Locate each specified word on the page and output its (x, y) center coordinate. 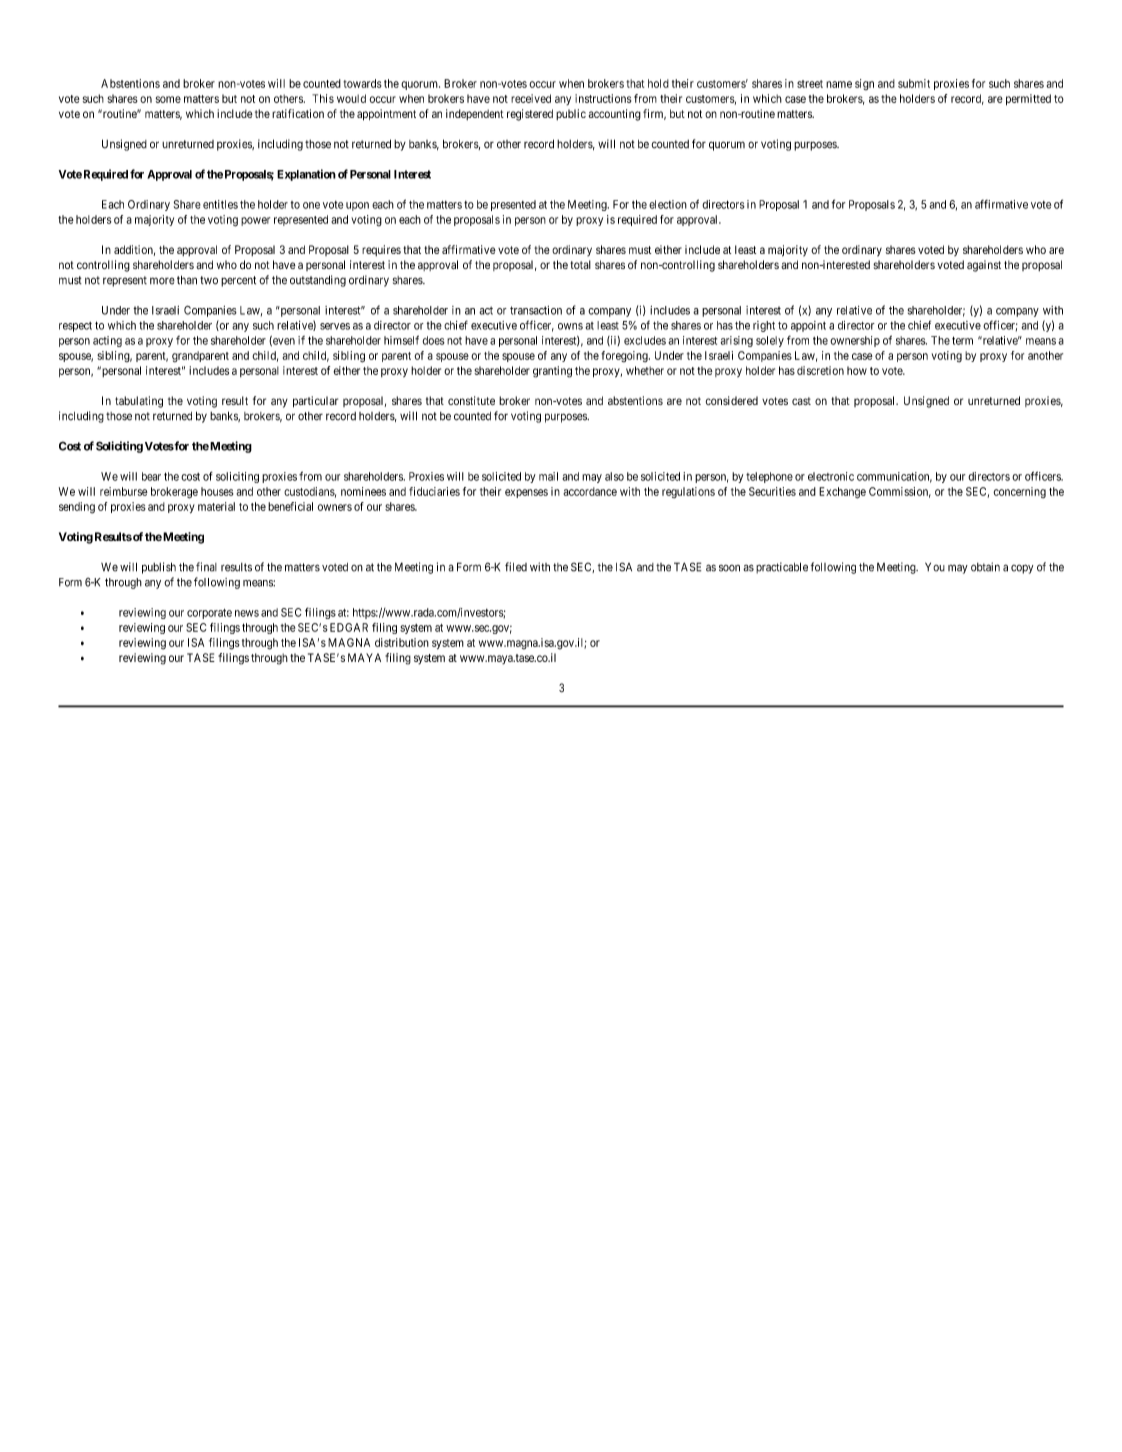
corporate (209, 614)
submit (914, 83)
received (531, 98)
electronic (831, 476)
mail (548, 476)
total (580, 264)
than (187, 280)
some (168, 99)
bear (151, 476)
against (984, 266)
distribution (402, 642)
